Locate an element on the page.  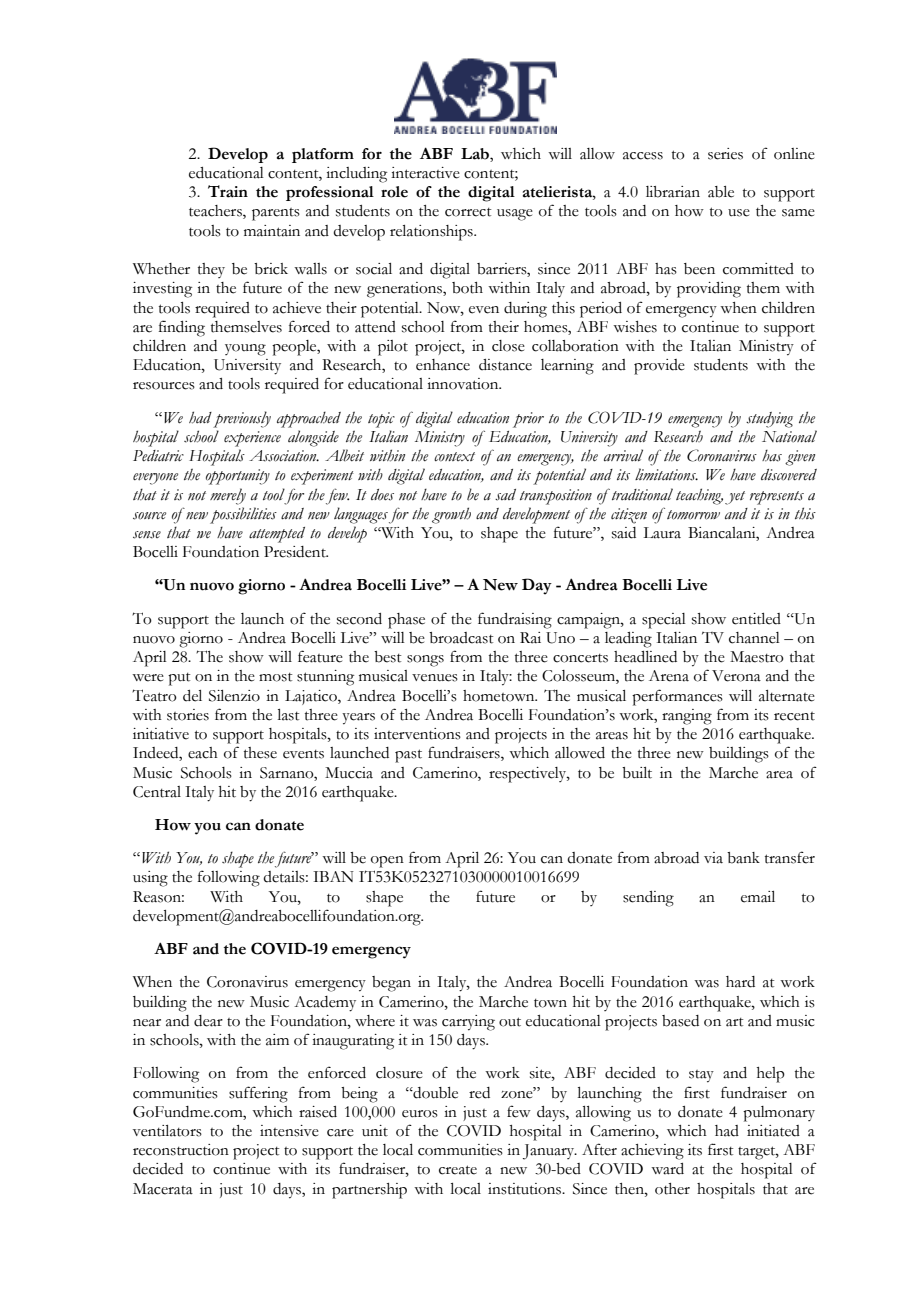
Verona is located at coordinates (736, 676).
